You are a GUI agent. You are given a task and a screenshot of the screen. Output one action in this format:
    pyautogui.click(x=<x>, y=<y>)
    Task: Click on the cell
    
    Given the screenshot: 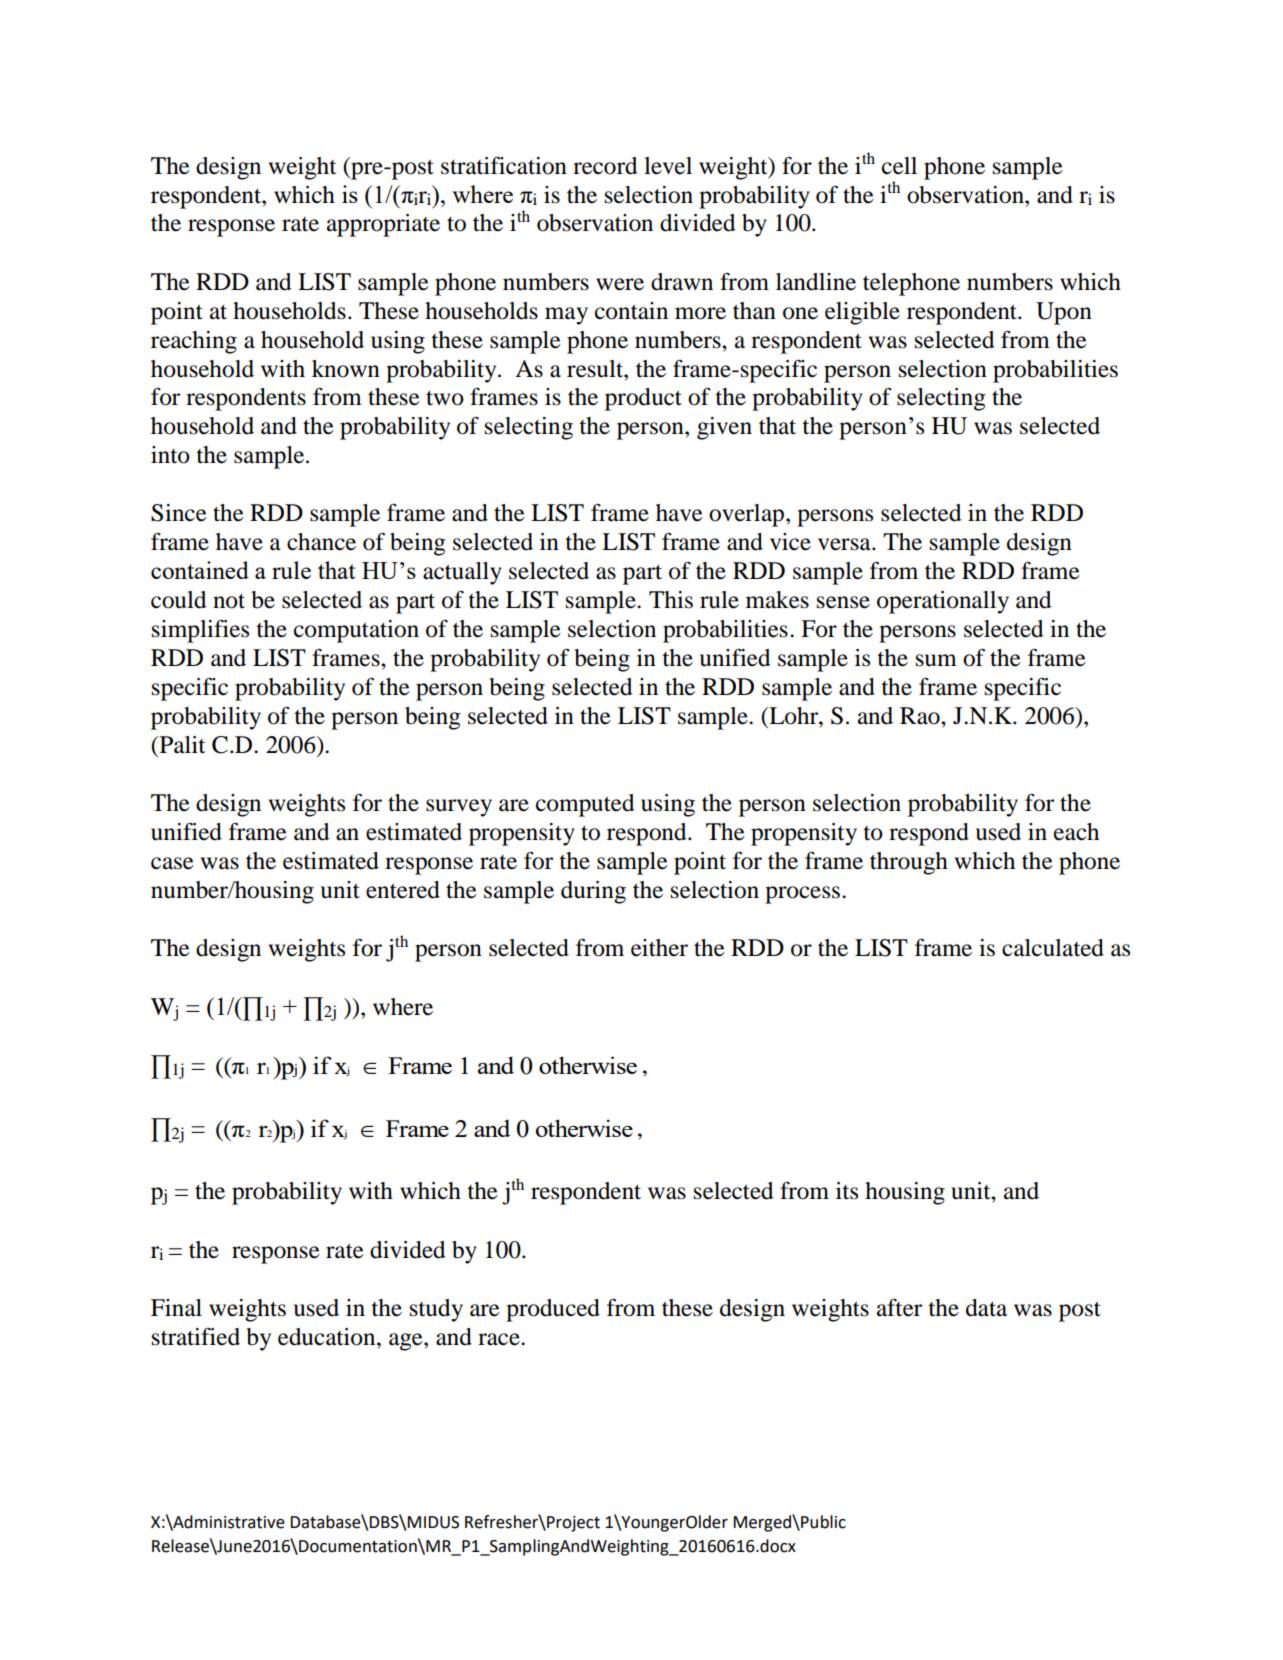 What is the action you would take?
    pyautogui.click(x=899, y=166)
